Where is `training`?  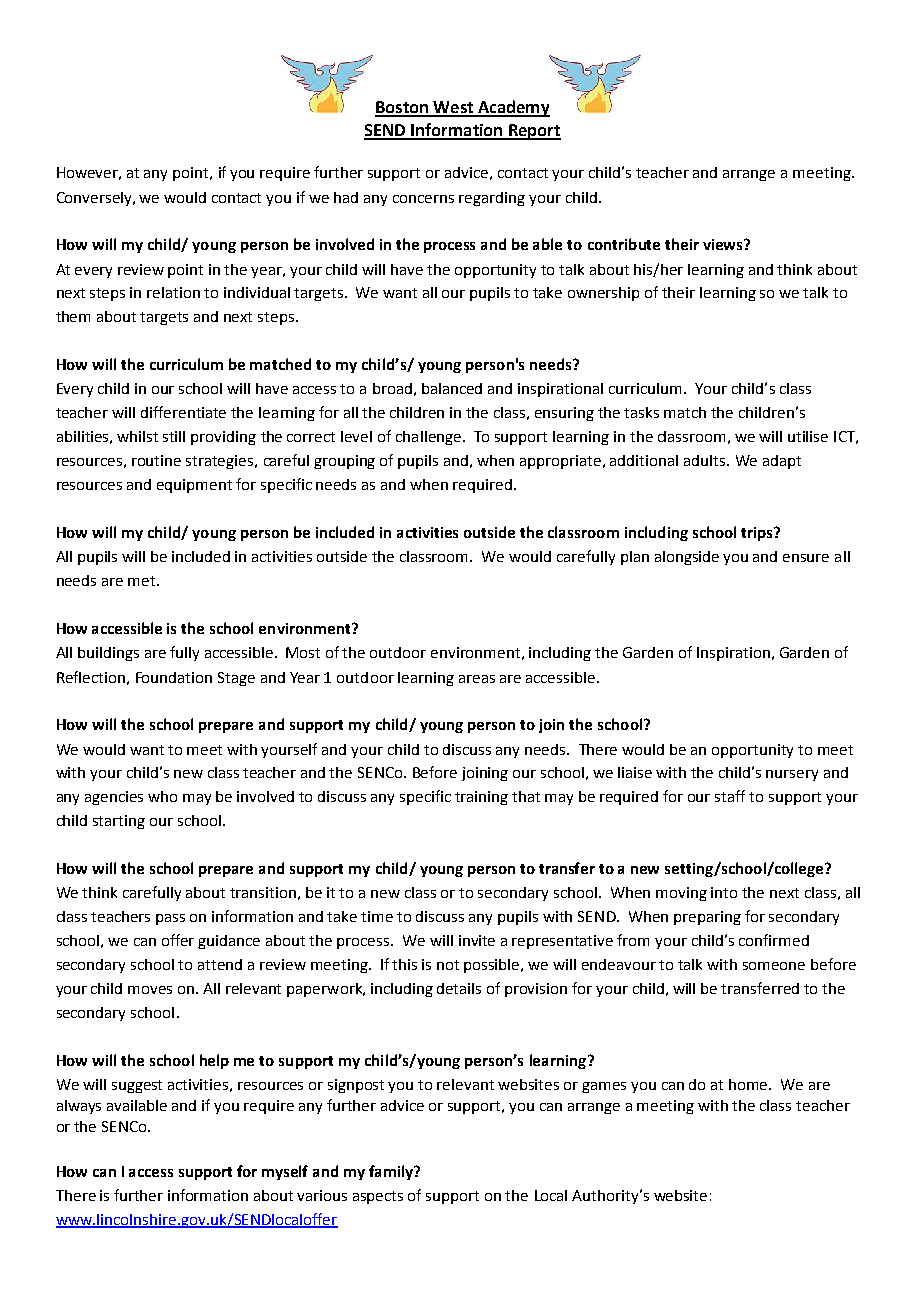 training is located at coordinates (481, 798).
